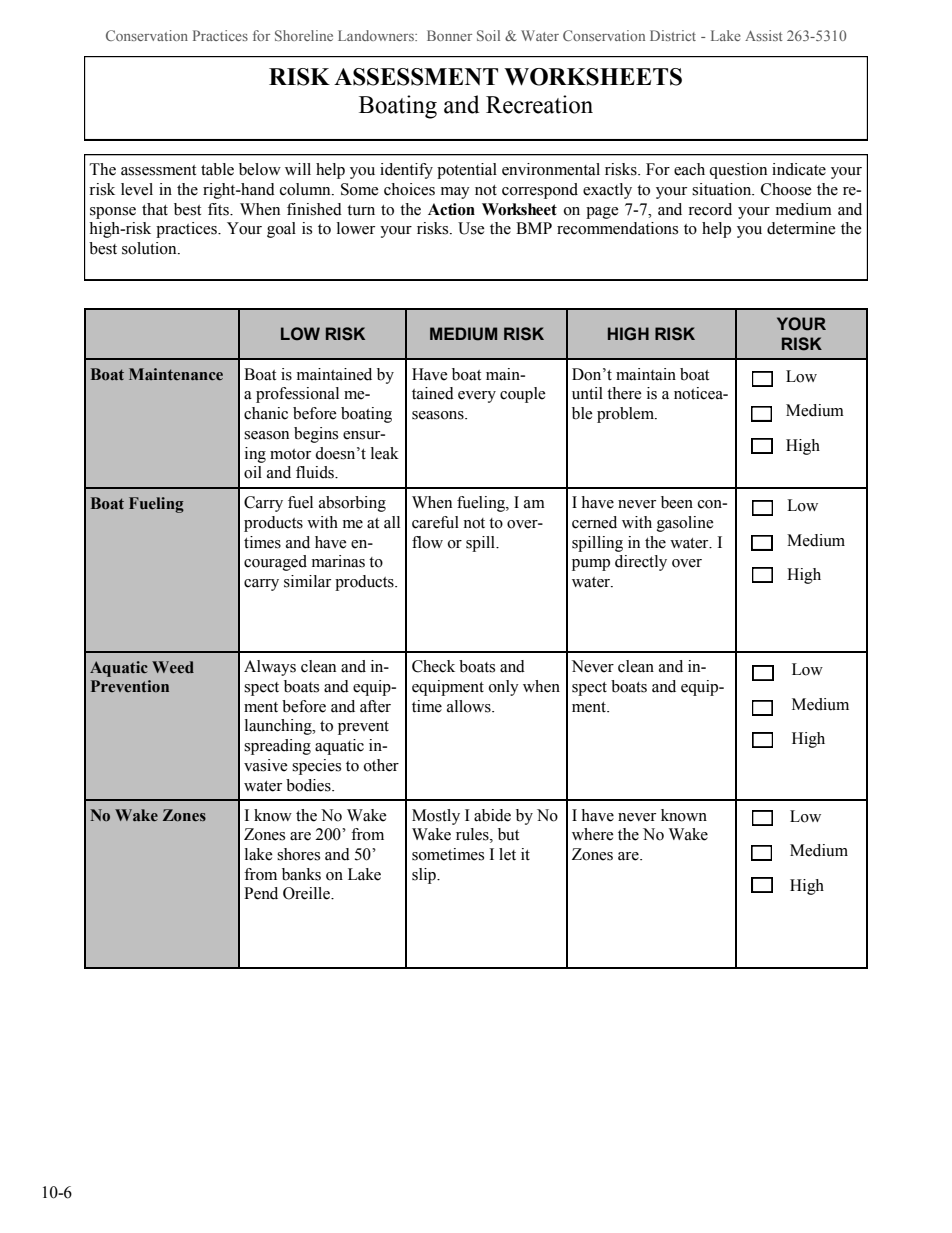  Describe the element at coordinates (488, 35) in the screenshot. I see `Soil` at that location.
